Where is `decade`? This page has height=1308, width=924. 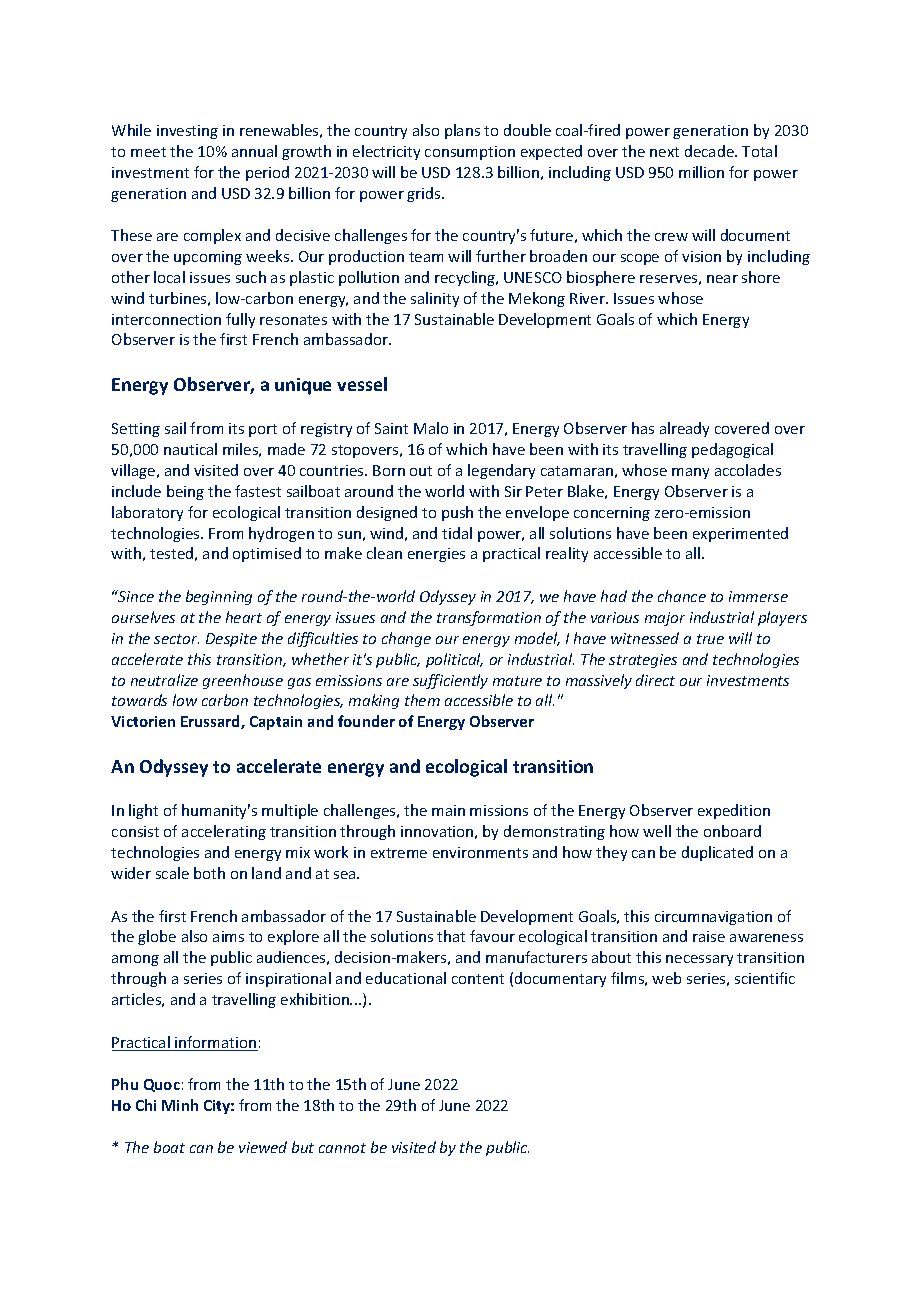
decade is located at coordinates (710, 151).
